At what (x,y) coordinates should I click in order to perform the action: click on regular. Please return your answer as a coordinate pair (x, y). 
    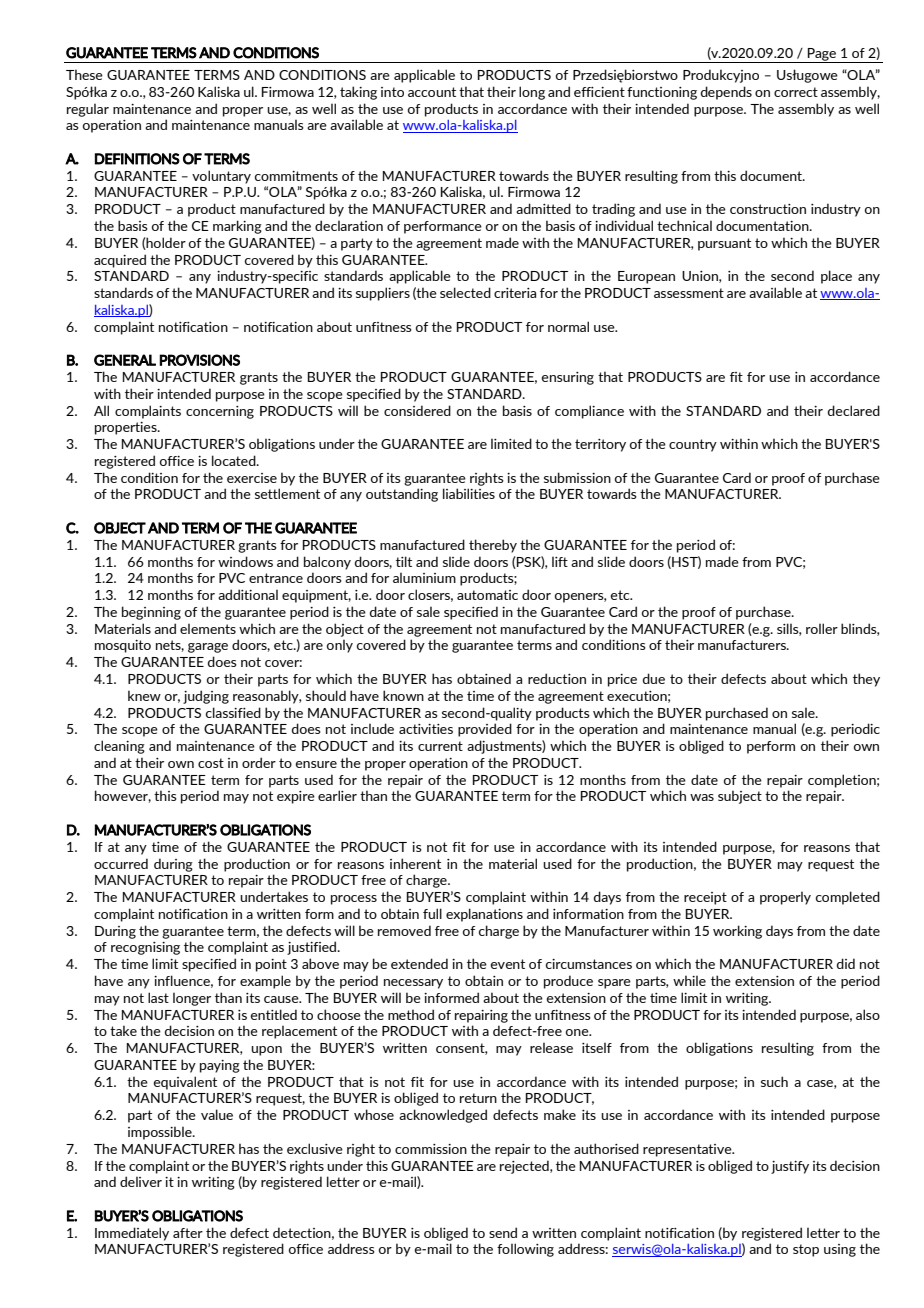
    Looking at the image, I should click on (88, 110).
